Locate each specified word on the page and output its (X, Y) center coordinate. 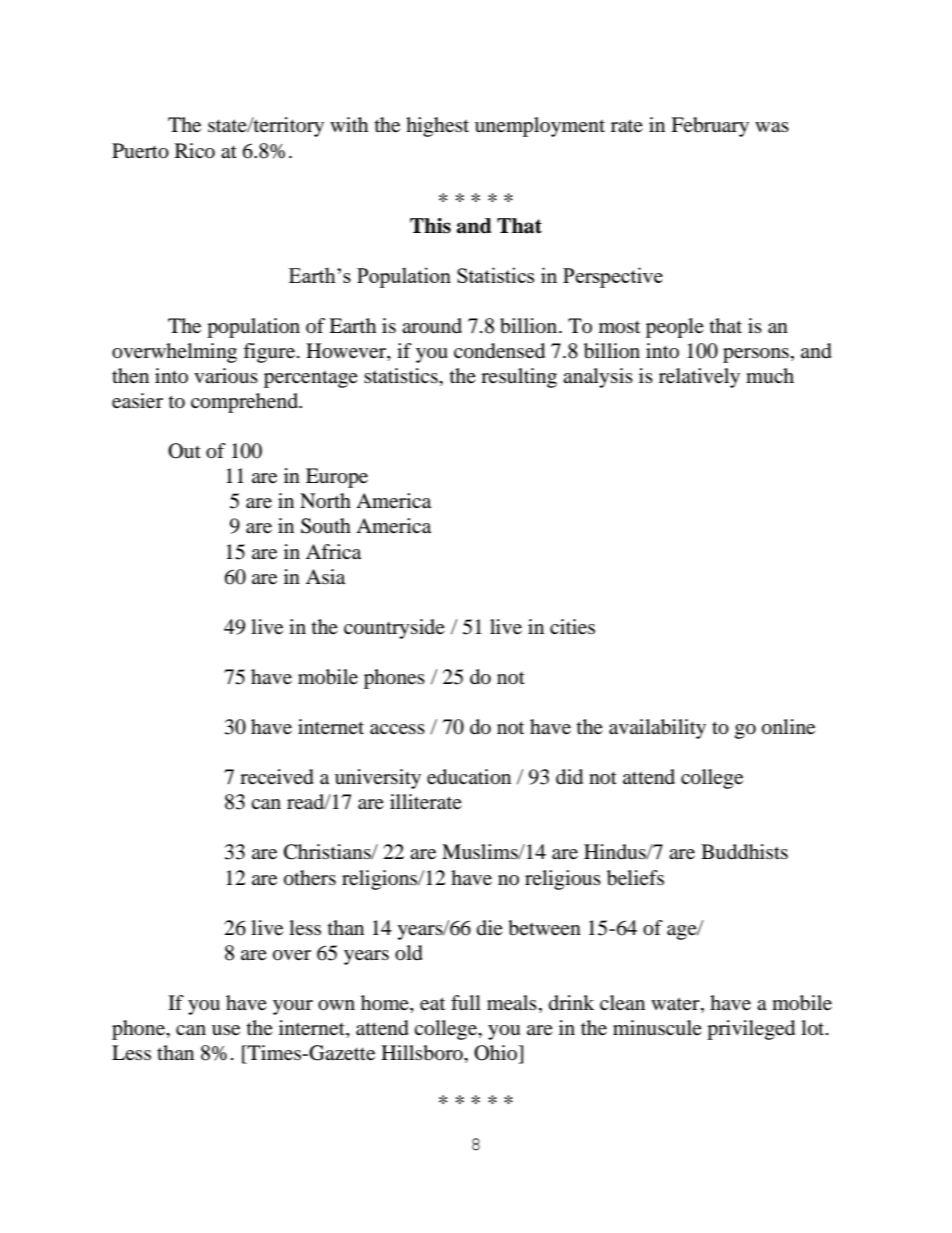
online (788, 727)
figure (269, 353)
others (310, 878)
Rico (195, 151)
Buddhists (744, 852)
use (226, 1030)
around (432, 326)
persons (756, 355)
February (710, 127)
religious (563, 880)
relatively (699, 378)
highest (437, 127)
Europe (337, 478)
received (277, 777)
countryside (394, 629)
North (325, 500)
